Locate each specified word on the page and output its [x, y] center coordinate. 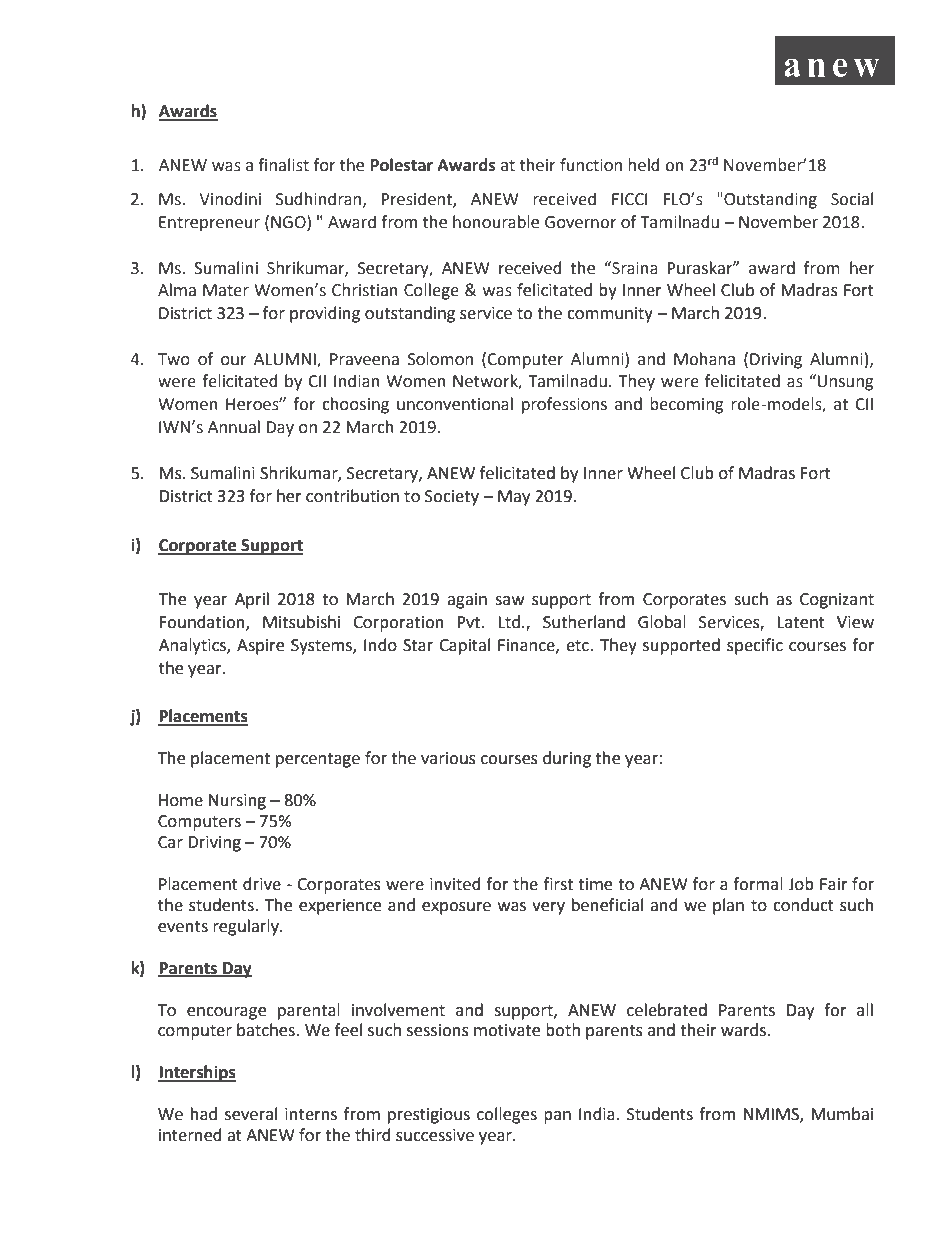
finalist [283, 165]
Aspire [260, 647]
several [251, 1114]
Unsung [845, 383]
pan [557, 1117]
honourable [496, 222]
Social [852, 199]
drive [262, 884]
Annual [234, 427]
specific [755, 646]
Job [801, 884]
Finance [527, 646]
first [558, 884]
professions [564, 405]
